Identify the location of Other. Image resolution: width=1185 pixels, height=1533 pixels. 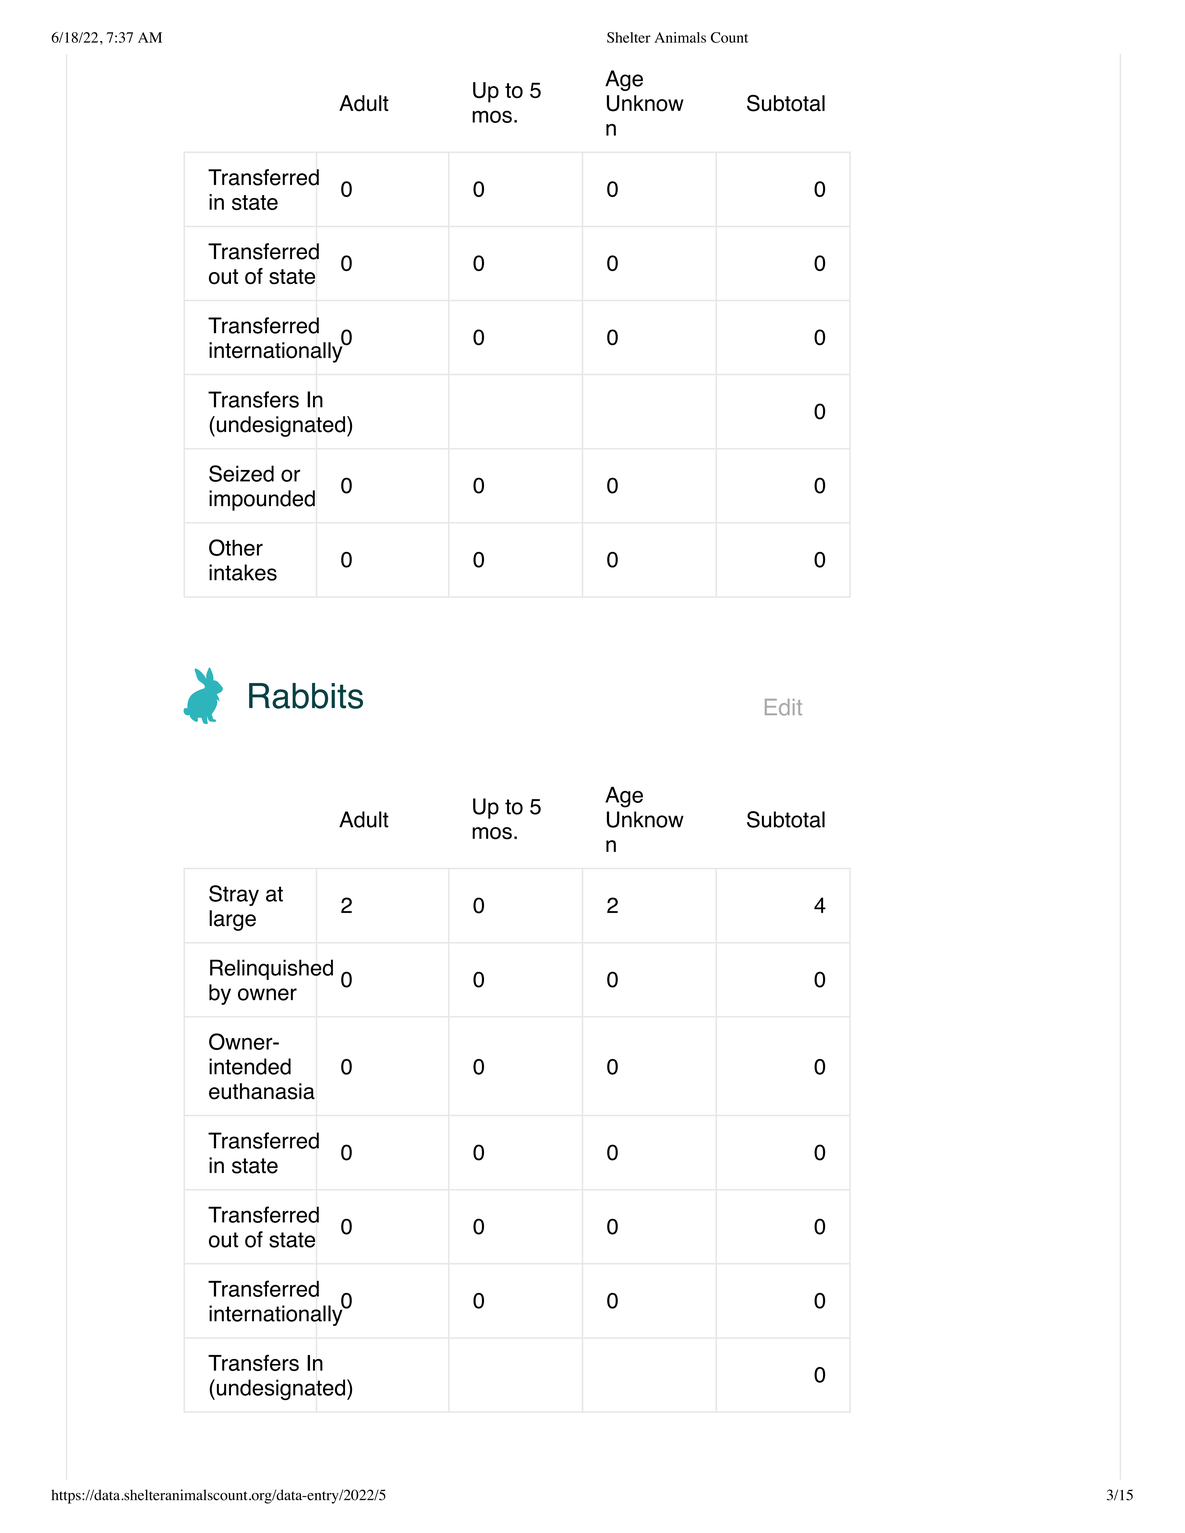
(236, 547).
